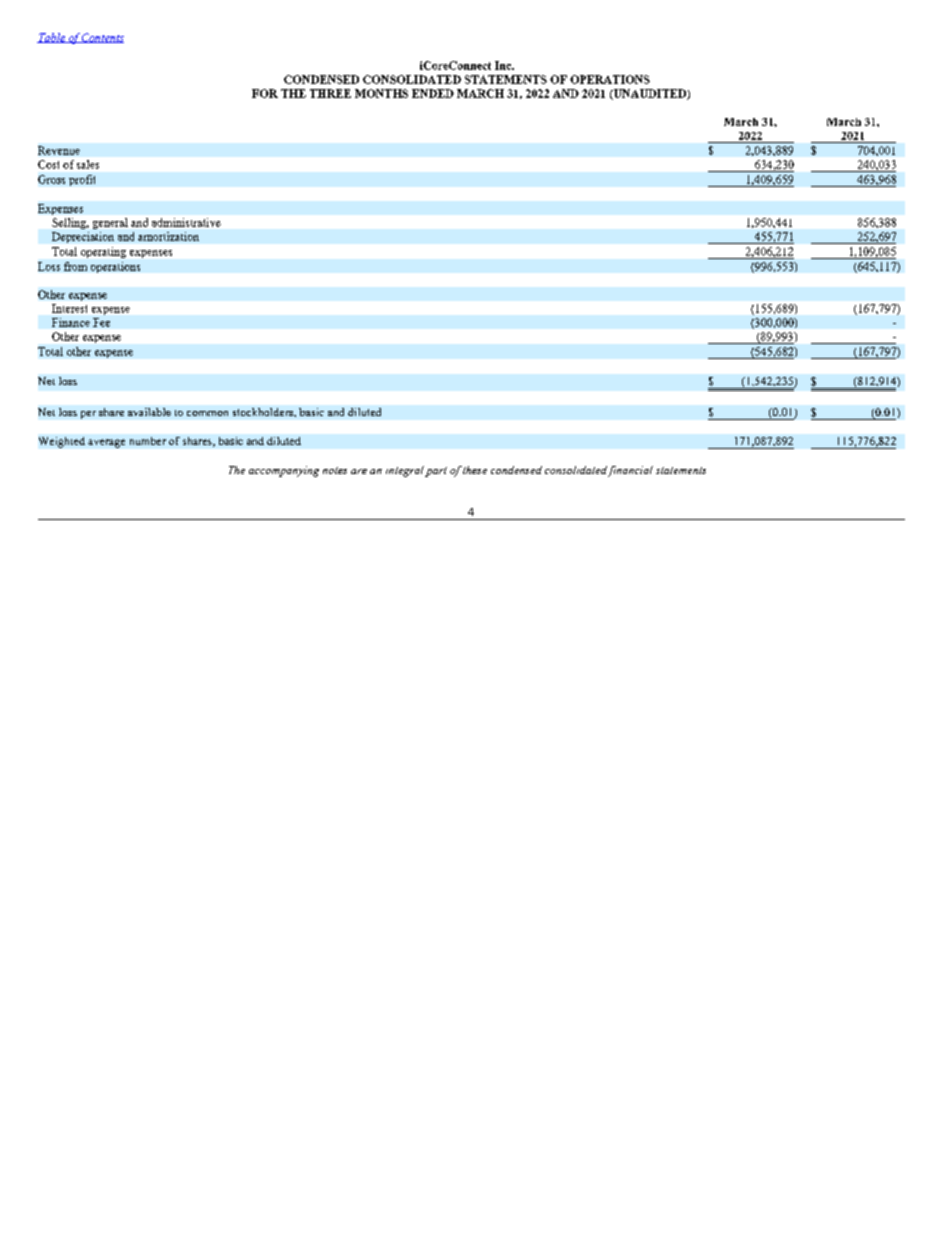  Describe the element at coordinates (433, 93) in the screenshot. I see `ENDED` at that location.
